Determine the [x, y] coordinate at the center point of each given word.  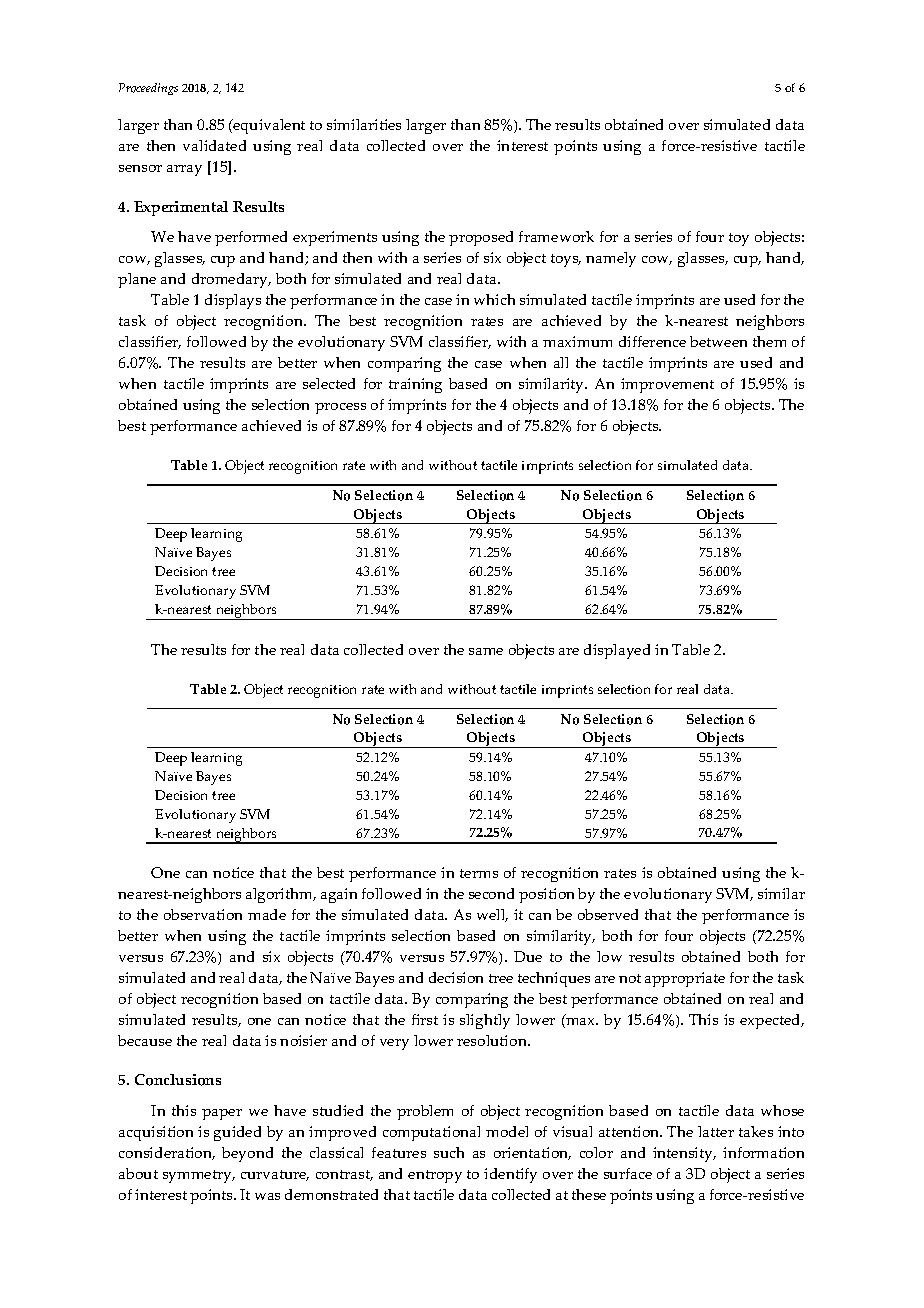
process [340, 408]
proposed [481, 238]
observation [203, 914]
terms [479, 873]
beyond [247, 1154]
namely [611, 259]
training [415, 385]
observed [608, 914]
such [449, 1152]
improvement [667, 385]
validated [214, 145]
